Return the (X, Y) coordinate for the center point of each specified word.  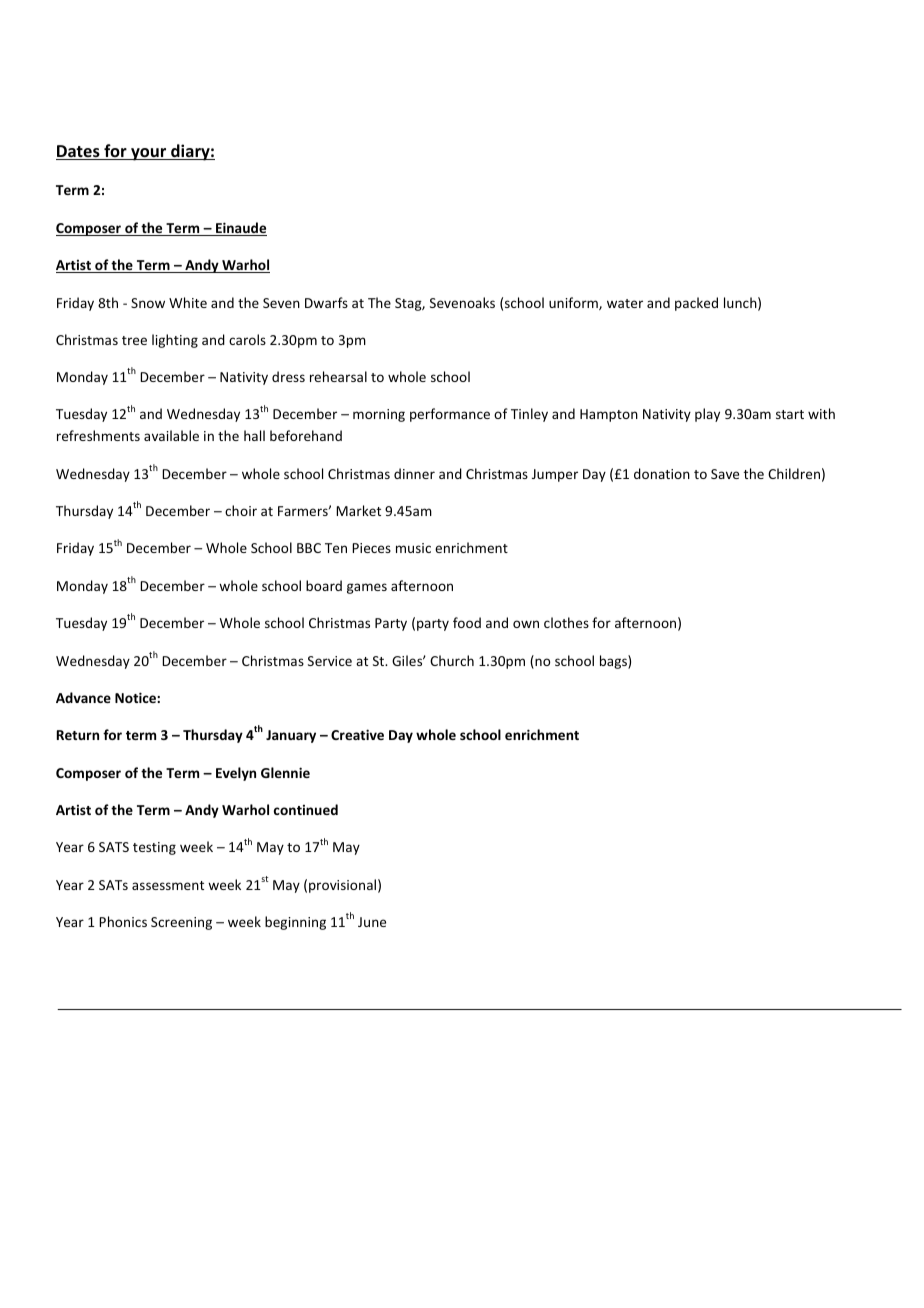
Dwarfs (326, 302)
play (707, 415)
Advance (83, 697)
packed (696, 304)
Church (452, 660)
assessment (168, 885)
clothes (566, 622)
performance (450, 415)
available (171, 435)
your (149, 154)
